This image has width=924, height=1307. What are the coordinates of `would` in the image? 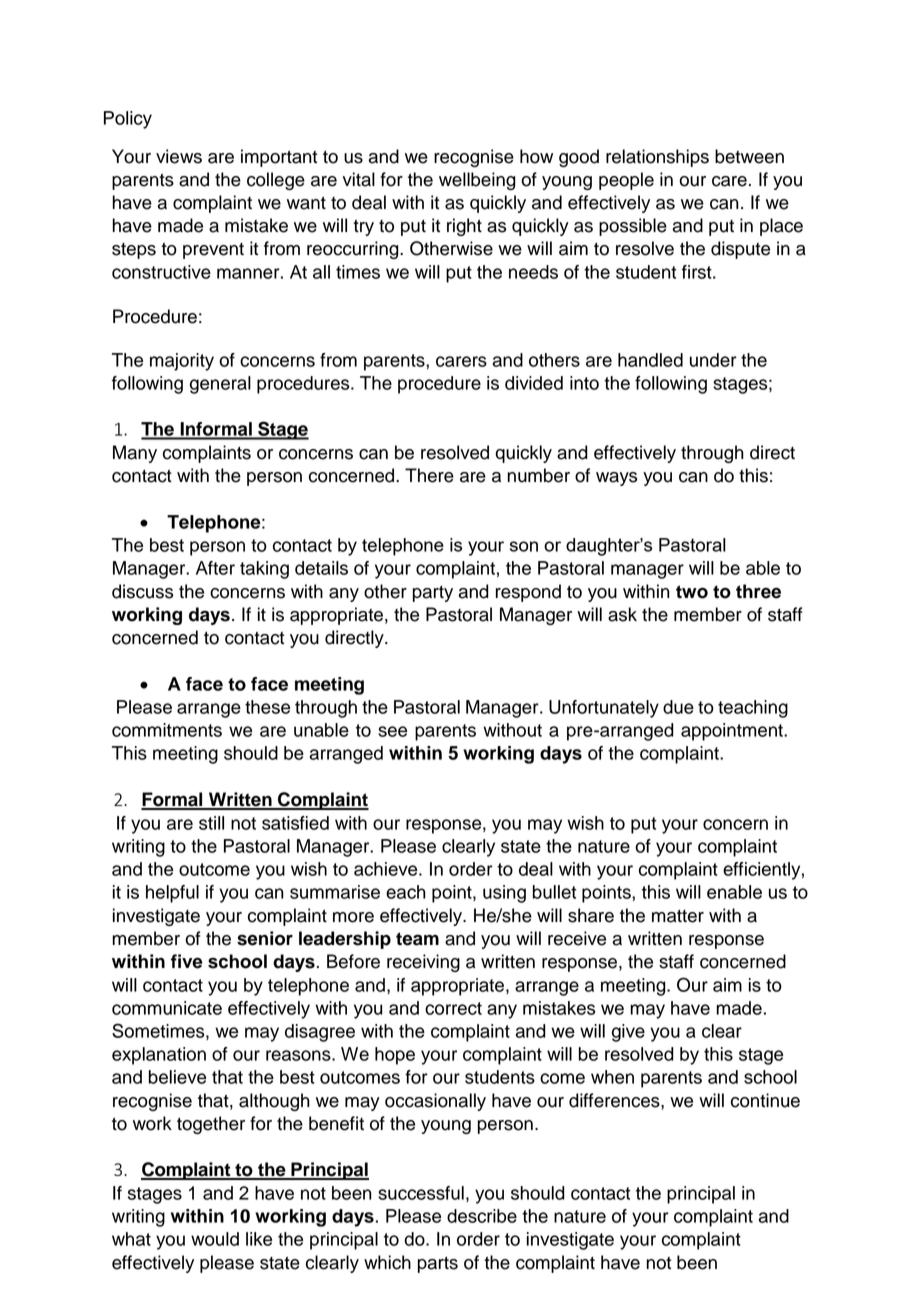 It's located at (215, 1239).
